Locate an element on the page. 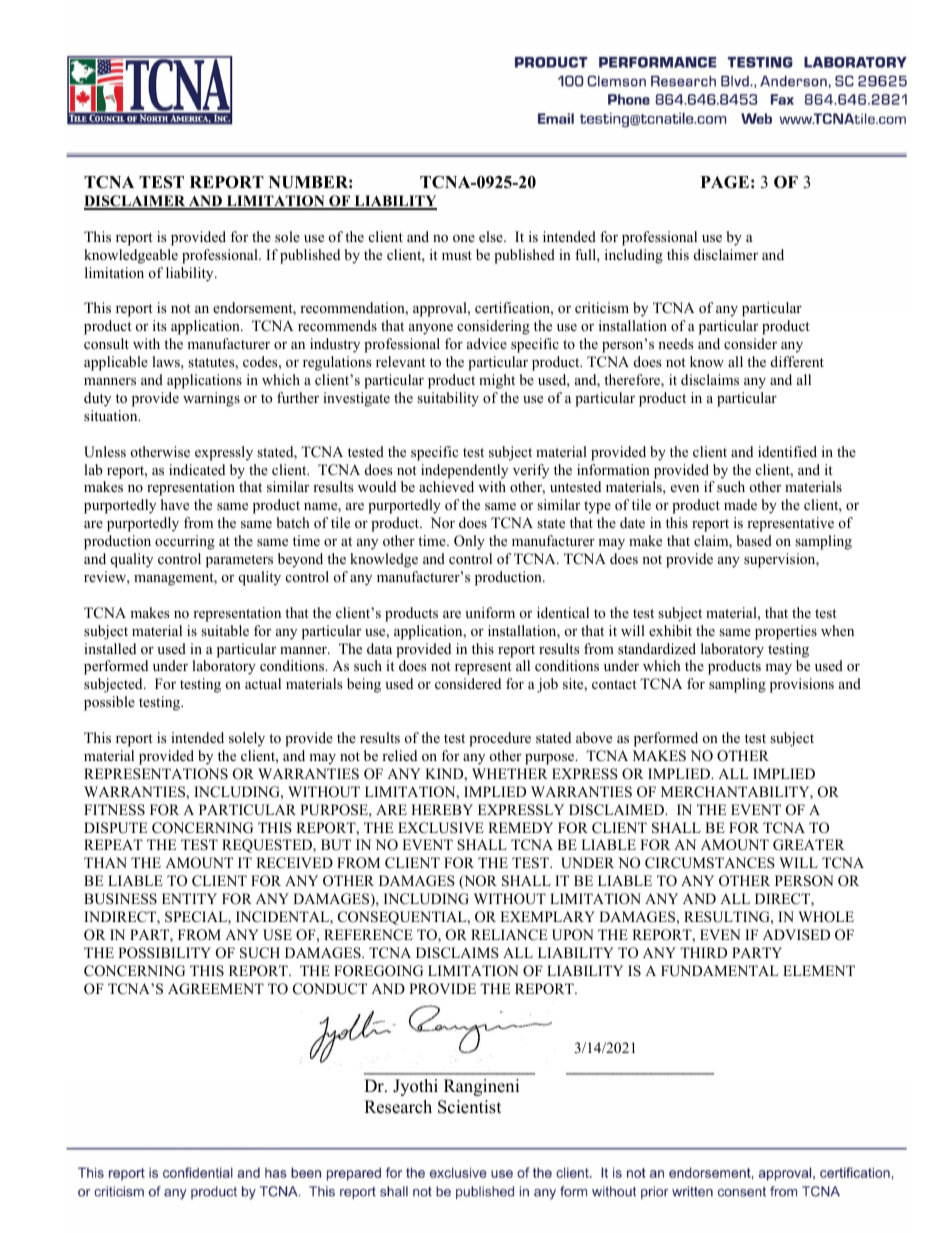 The image size is (952, 1233). PAGE is located at coordinates (725, 182).
